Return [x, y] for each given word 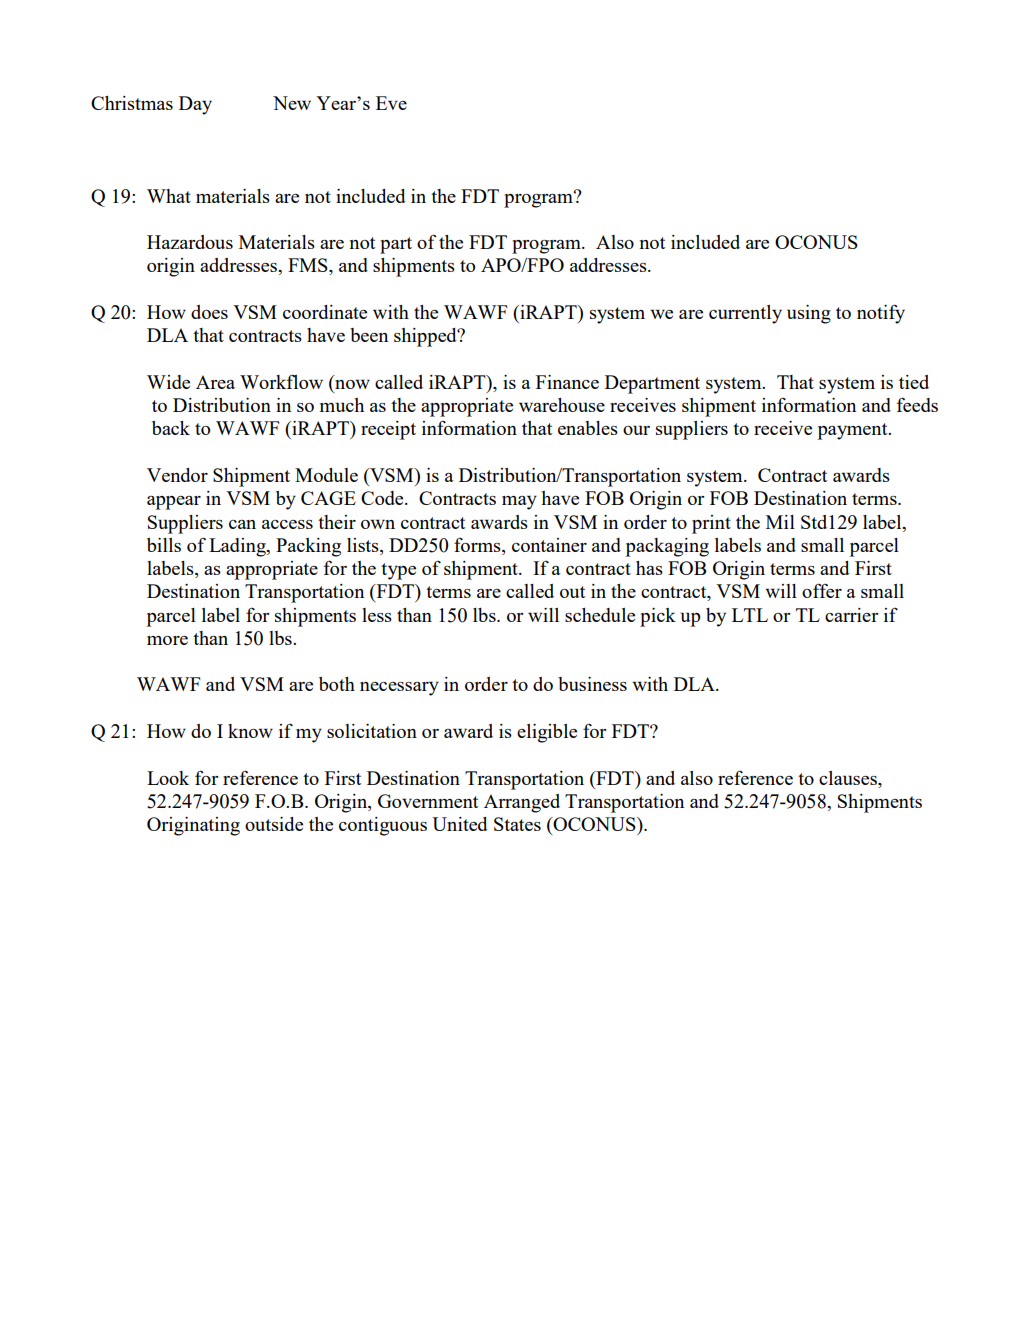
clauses [849, 778]
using [809, 314]
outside [274, 824]
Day [195, 105]
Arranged [522, 803]
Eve [391, 103]
